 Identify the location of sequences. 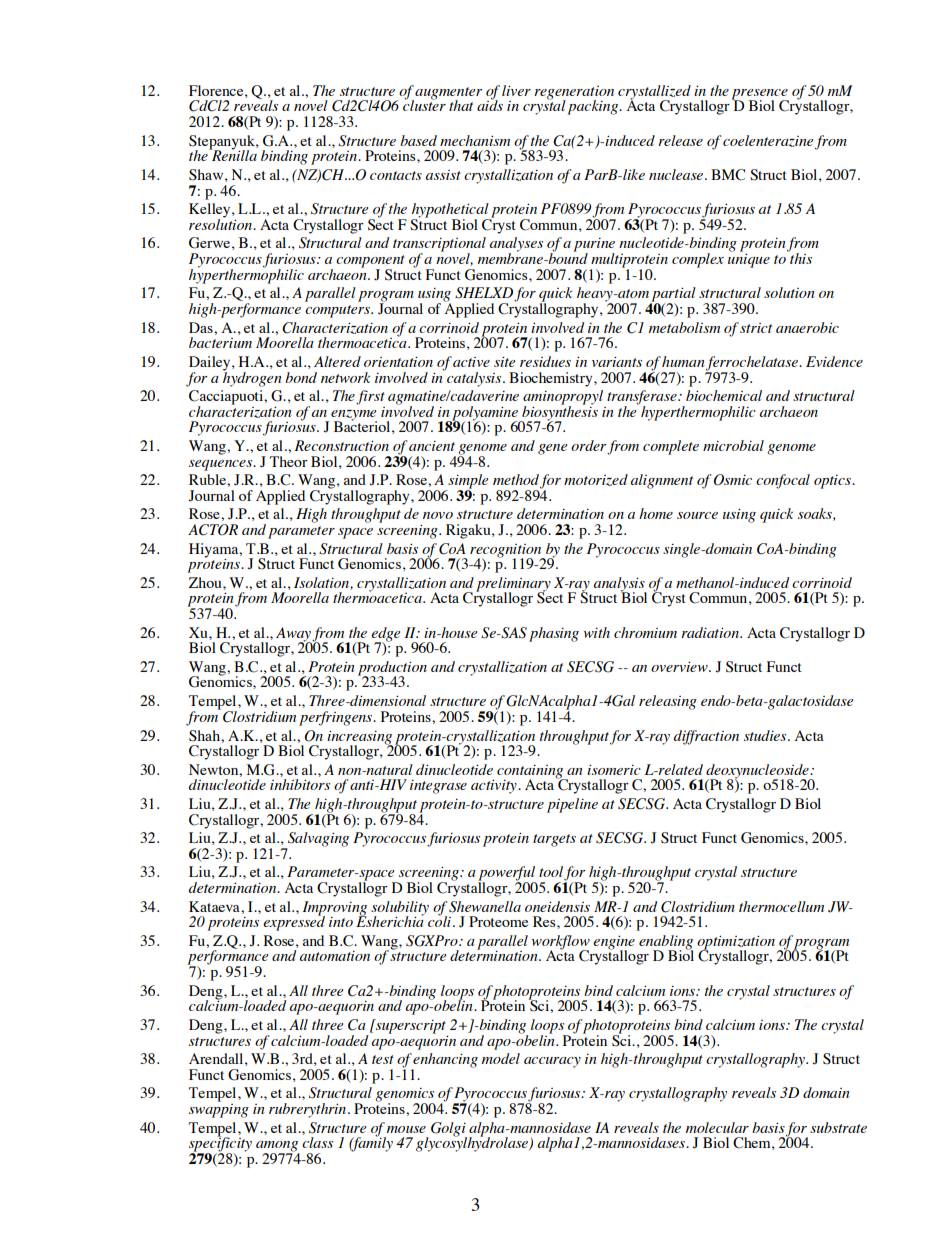
(222, 465).
